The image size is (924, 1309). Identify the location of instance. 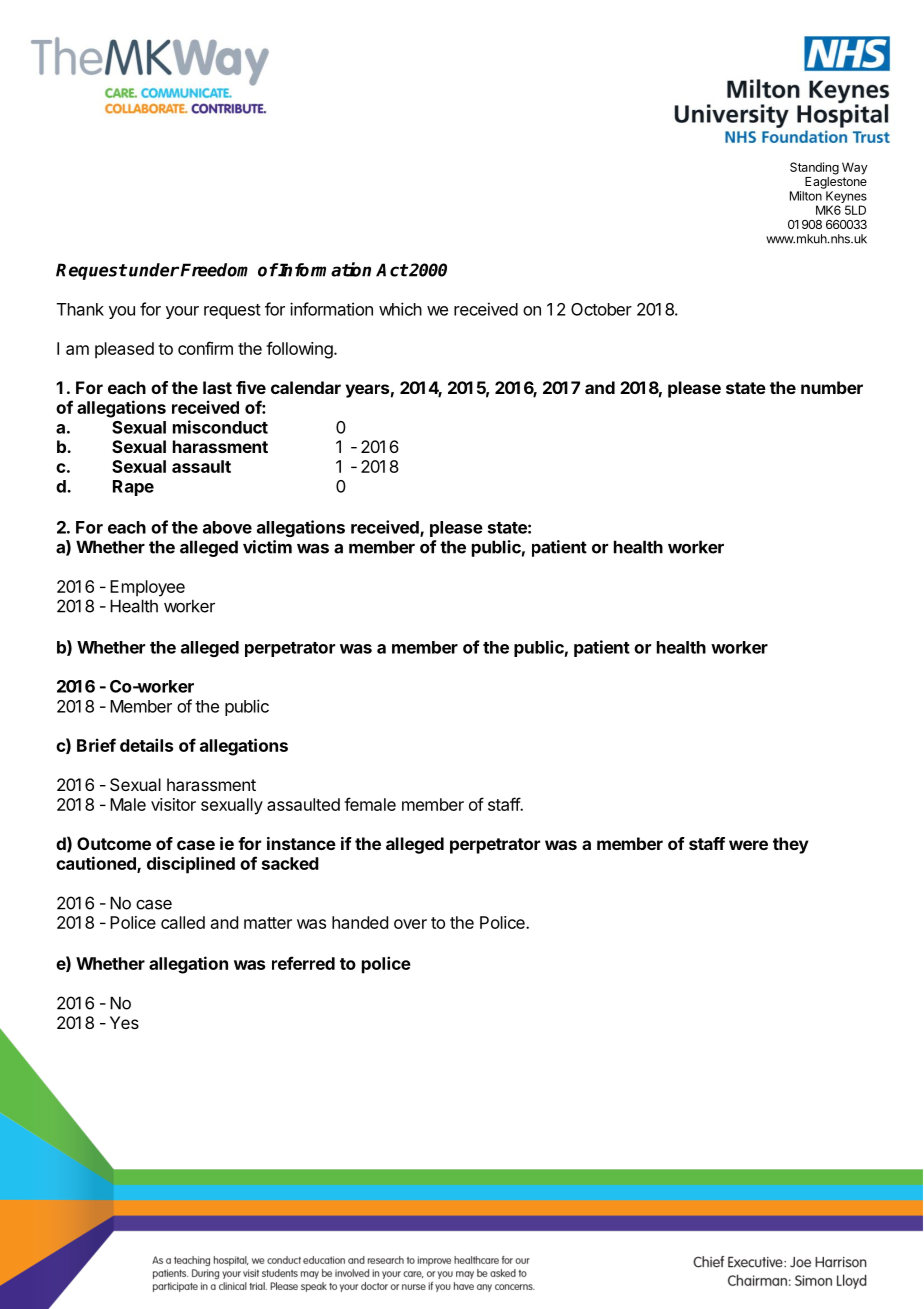
(301, 843).
